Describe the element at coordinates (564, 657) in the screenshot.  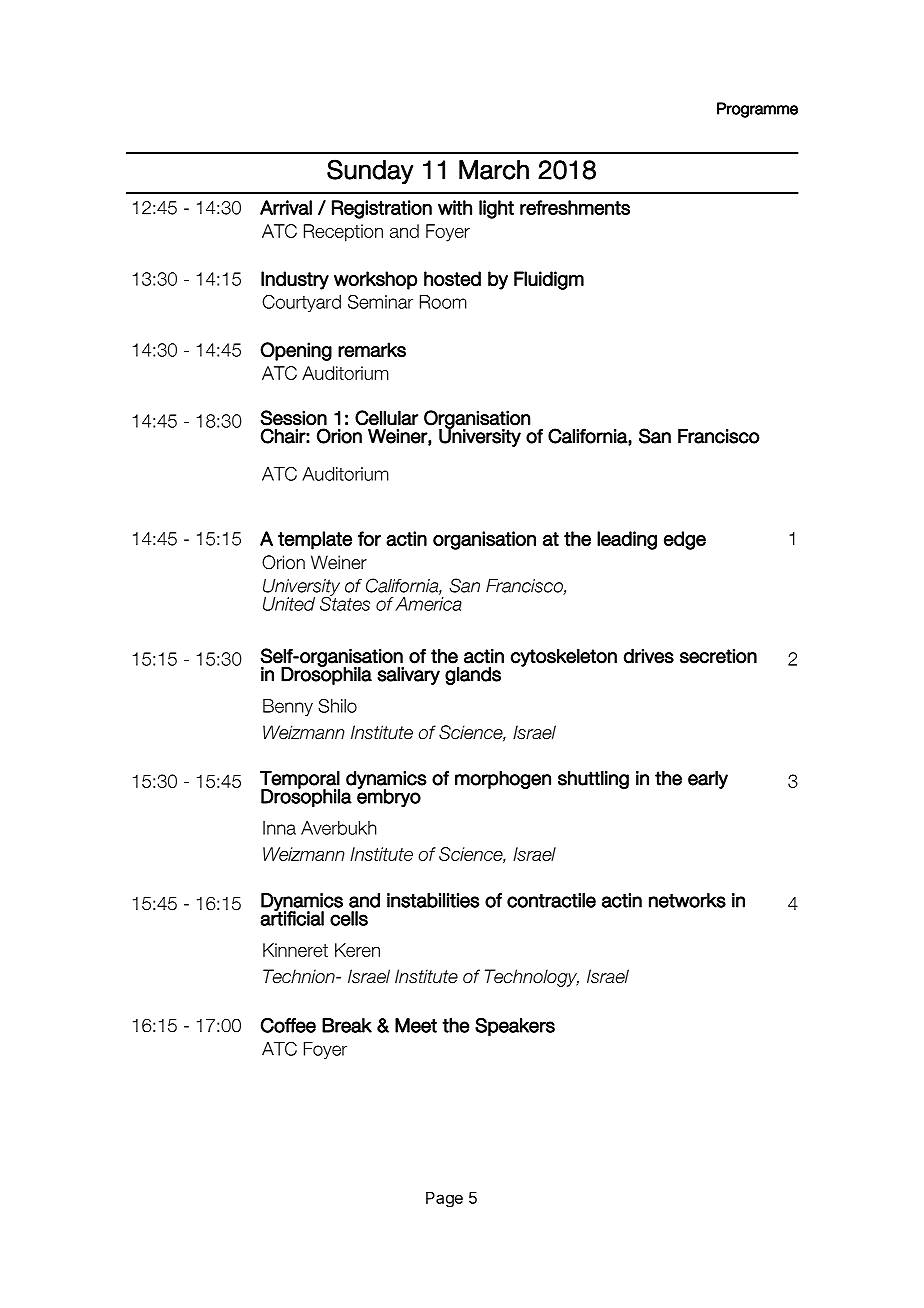
I see `cytoskeleton` at that location.
